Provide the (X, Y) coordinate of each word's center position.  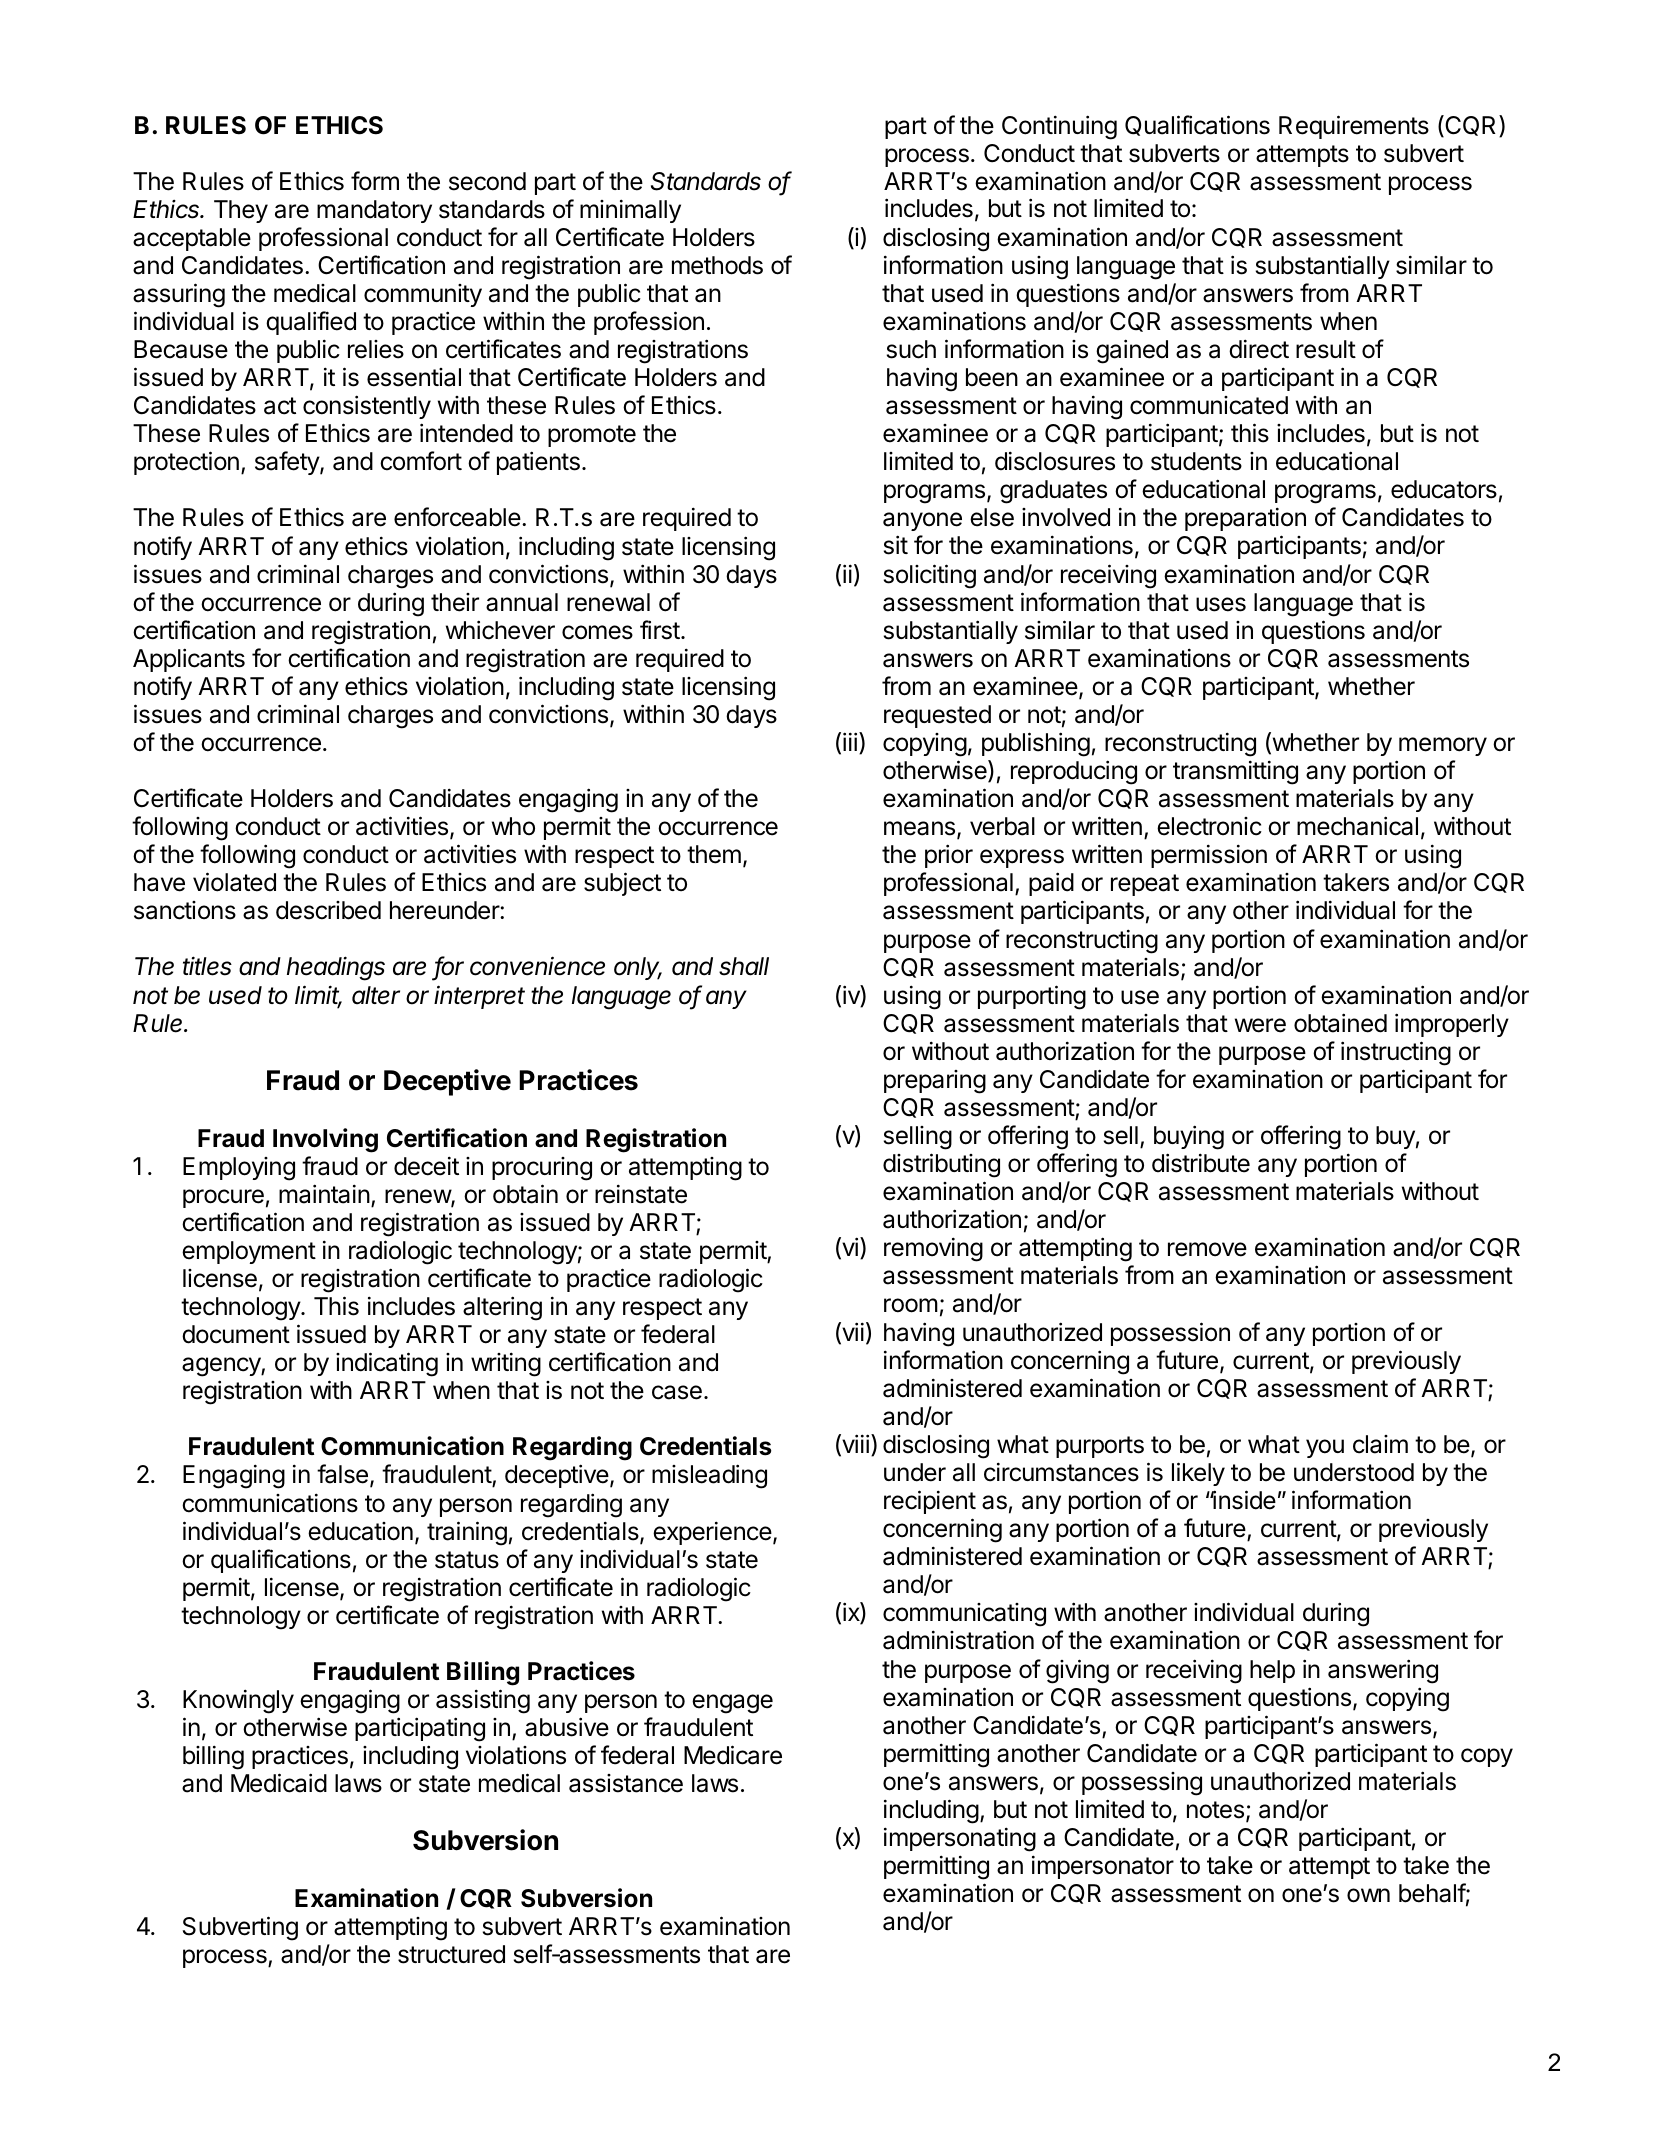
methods (717, 265)
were (1260, 1025)
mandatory (374, 211)
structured (451, 1954)
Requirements (1354, 127)
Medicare (733, 1755)
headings (336, 968)
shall (744, 966)
